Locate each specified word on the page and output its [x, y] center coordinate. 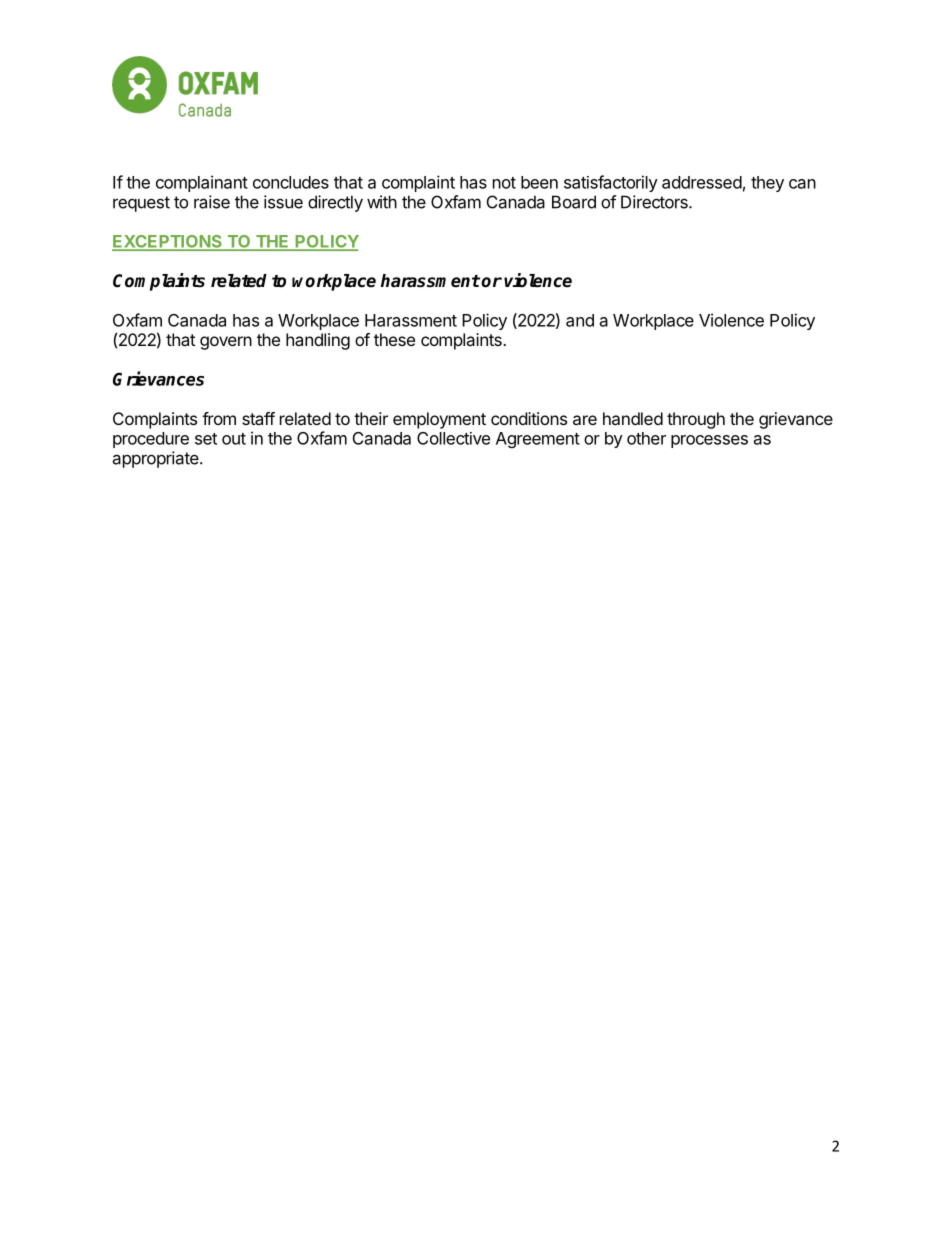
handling [318, 341]
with [382, 202]
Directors [655, 202]
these [394, 339]
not [504, 183]
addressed [702, 182]
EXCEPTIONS [168, 242]
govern [226, 343]
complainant [202, 183]
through [696, 420]
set [206, 439]
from [219, 418]
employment [439, 420]
